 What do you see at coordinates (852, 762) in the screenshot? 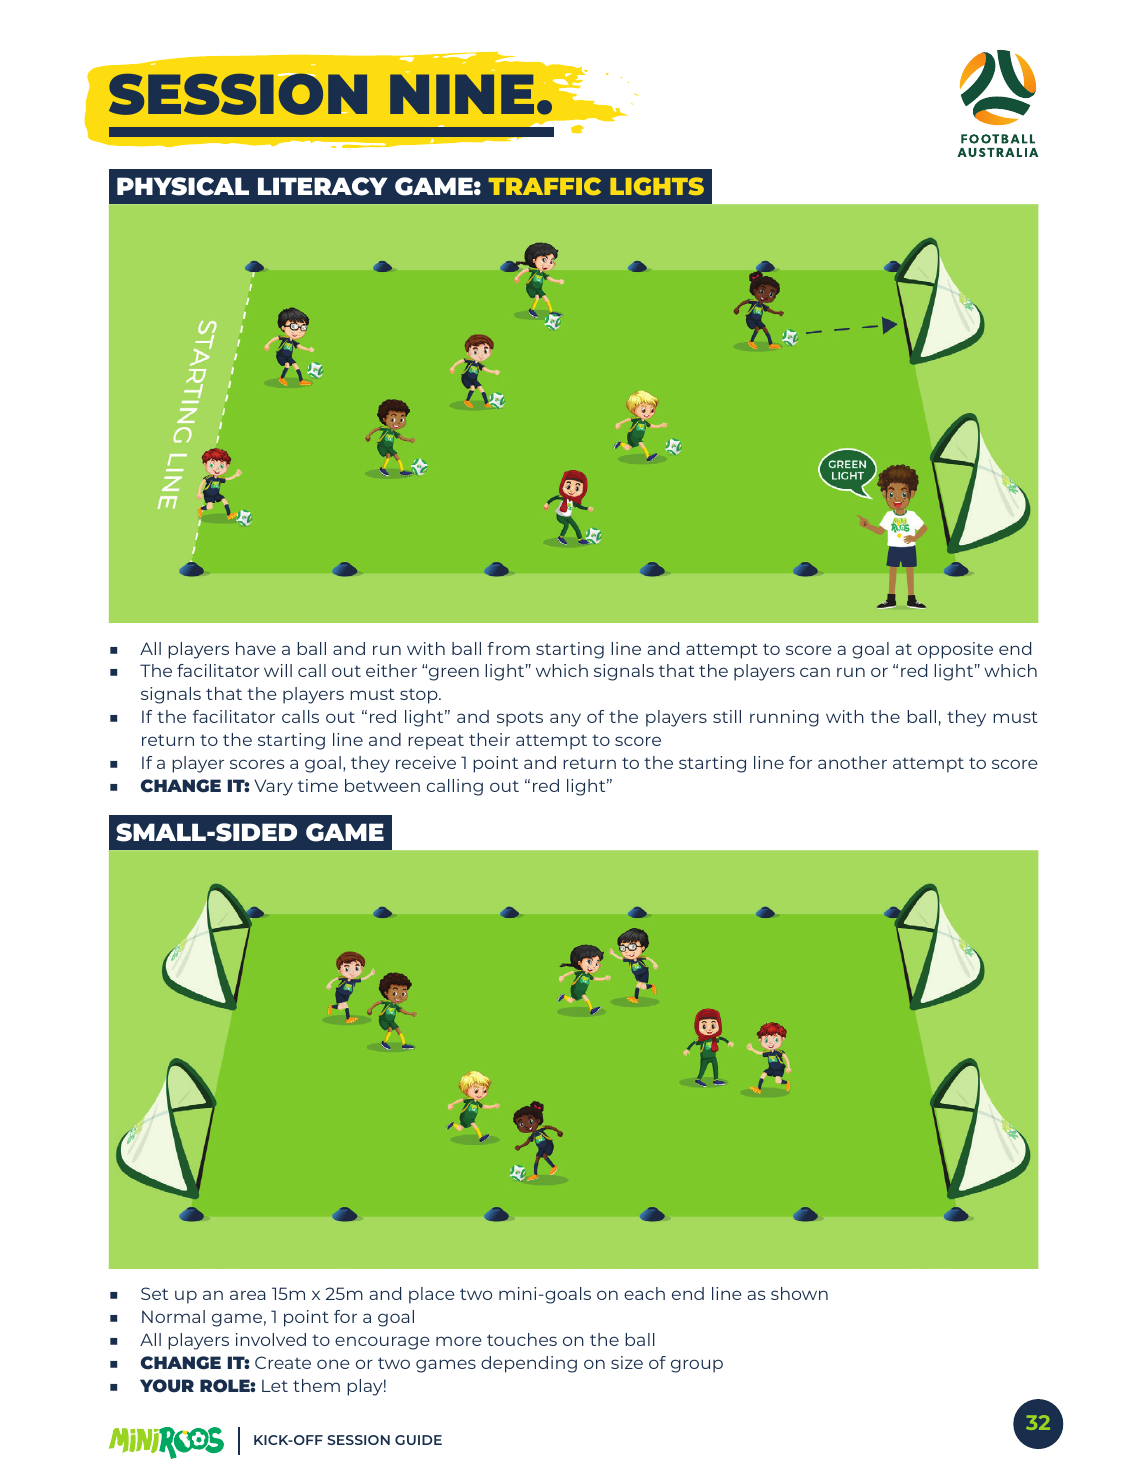
I see `another` at bounding box center [852, 762].
